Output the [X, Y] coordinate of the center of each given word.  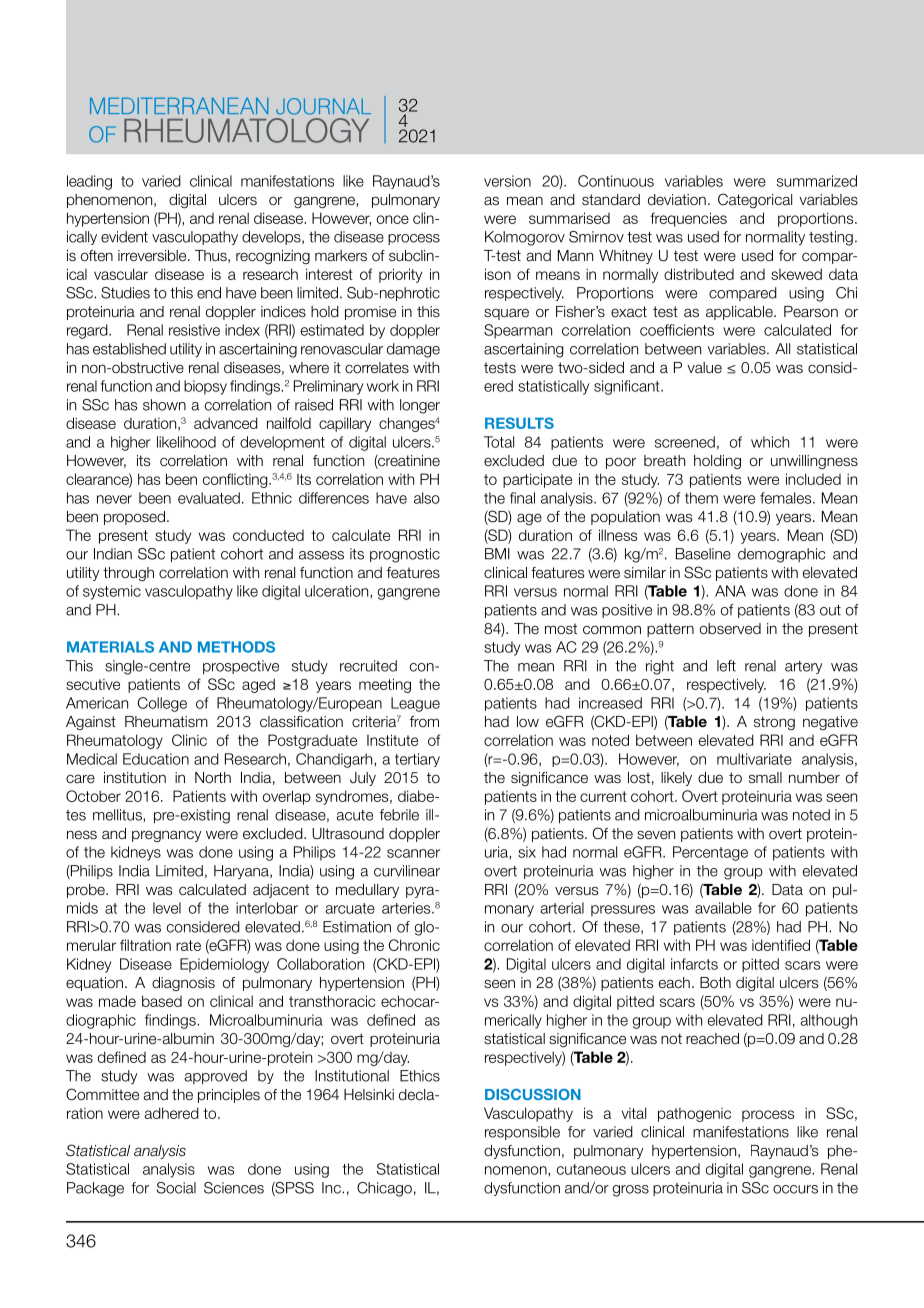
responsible [522, 1133]
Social [176, 1188]
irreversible [153, 256]
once [393, 219]
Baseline [703, 554]
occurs [795, 1189]
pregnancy [167, 836]
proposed [134, 518]
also [427, 498]
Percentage [710, 853]
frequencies [688, 219]
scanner [413, 853]
